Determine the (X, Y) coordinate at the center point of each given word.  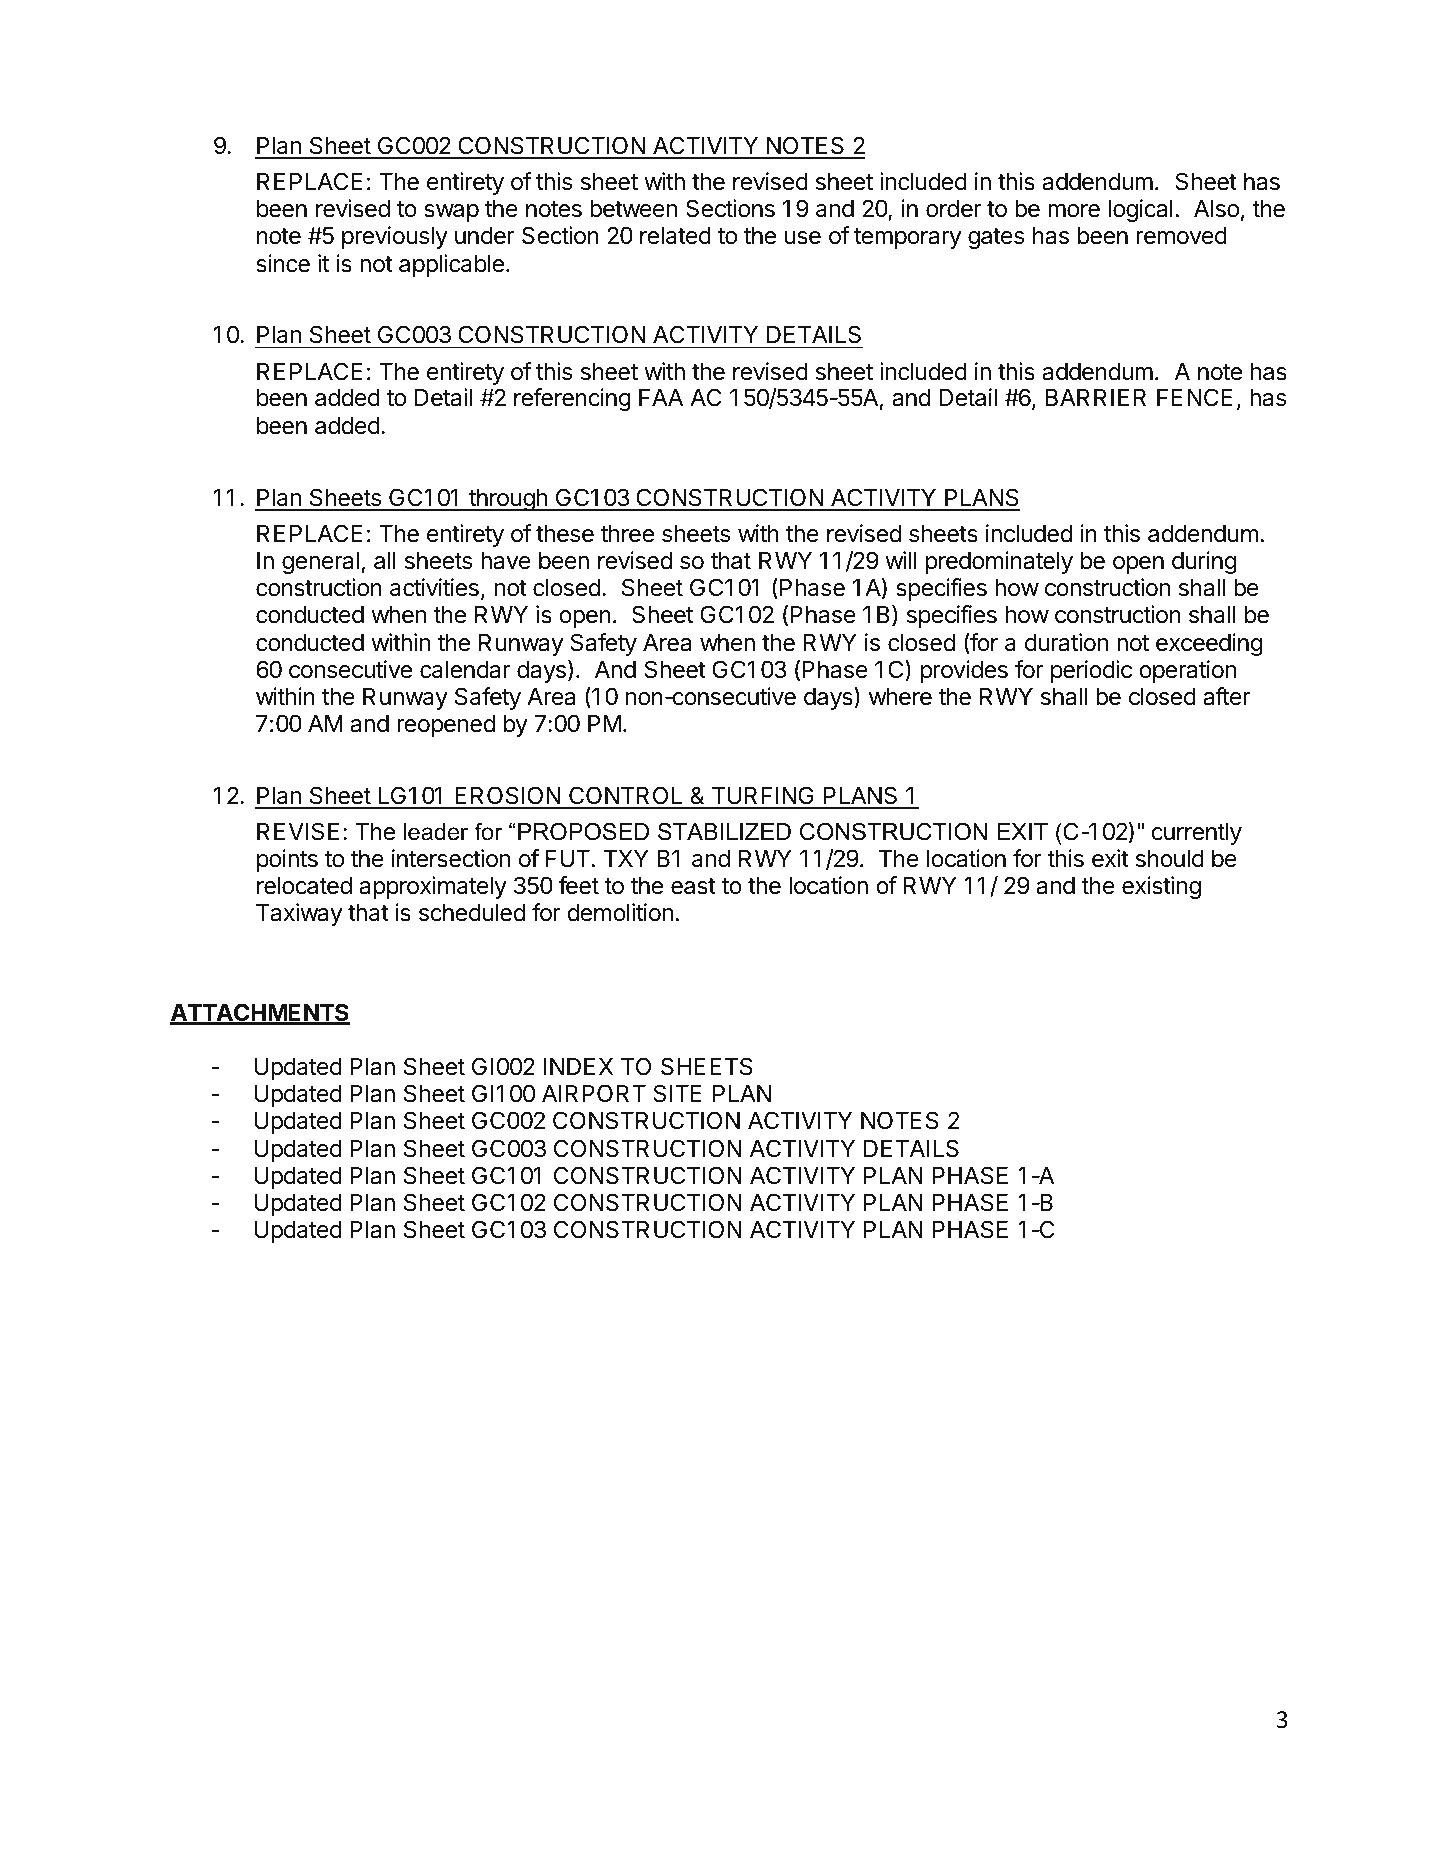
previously (395, 237)
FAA (661, 397)
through (508, 500)
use (803, 238)
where (900, 697)
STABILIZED (724, 832)
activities (434, 587)
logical (1141, 210)
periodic (1091, 671)
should (1170, 859)
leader (435, 832)
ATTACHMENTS (260, 1013)
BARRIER (1096, 397)
